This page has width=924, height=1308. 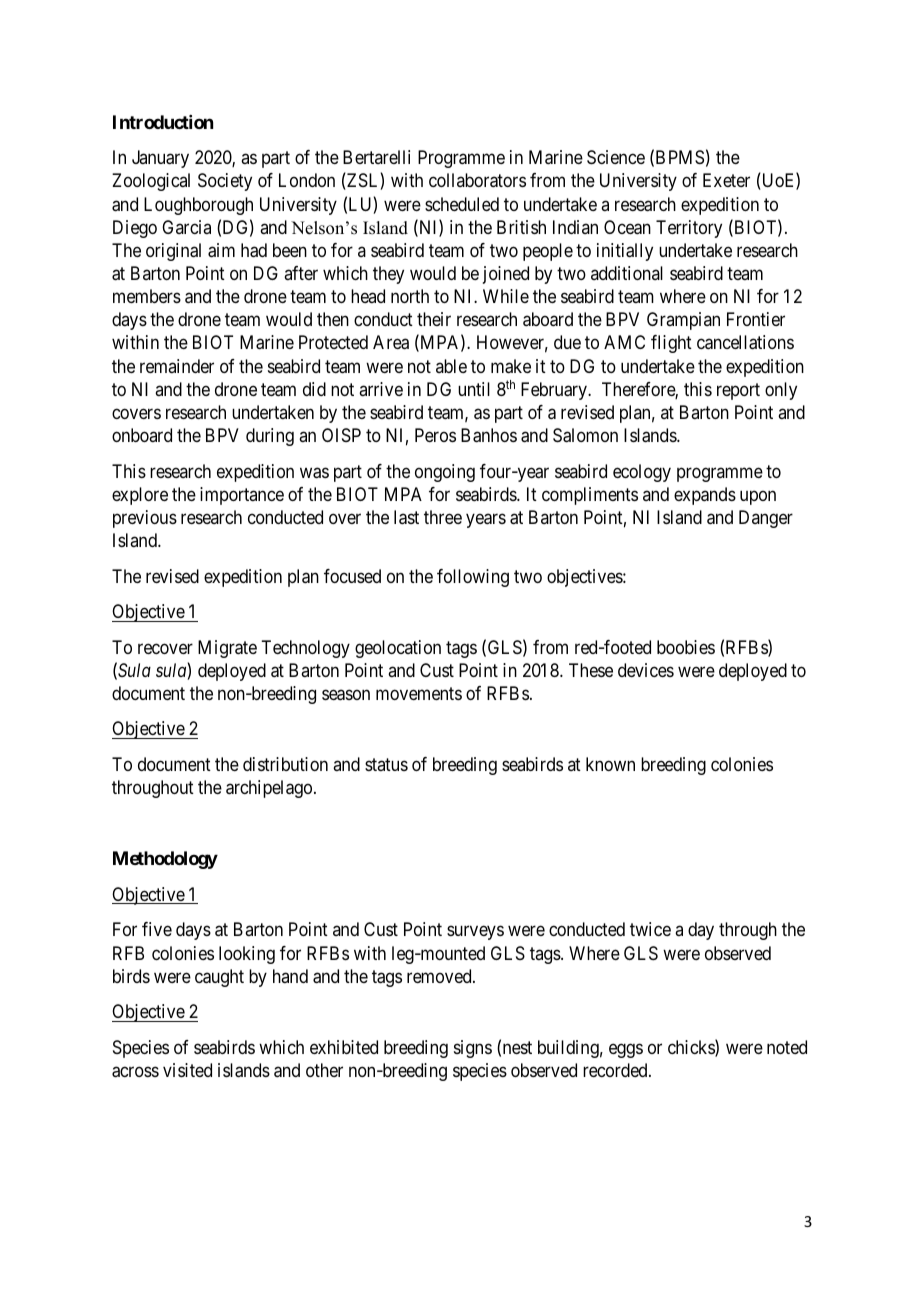 What do you see at coordinates (787, 1047) in the page?
I see `noted` at bounding box center [787, 1047].
